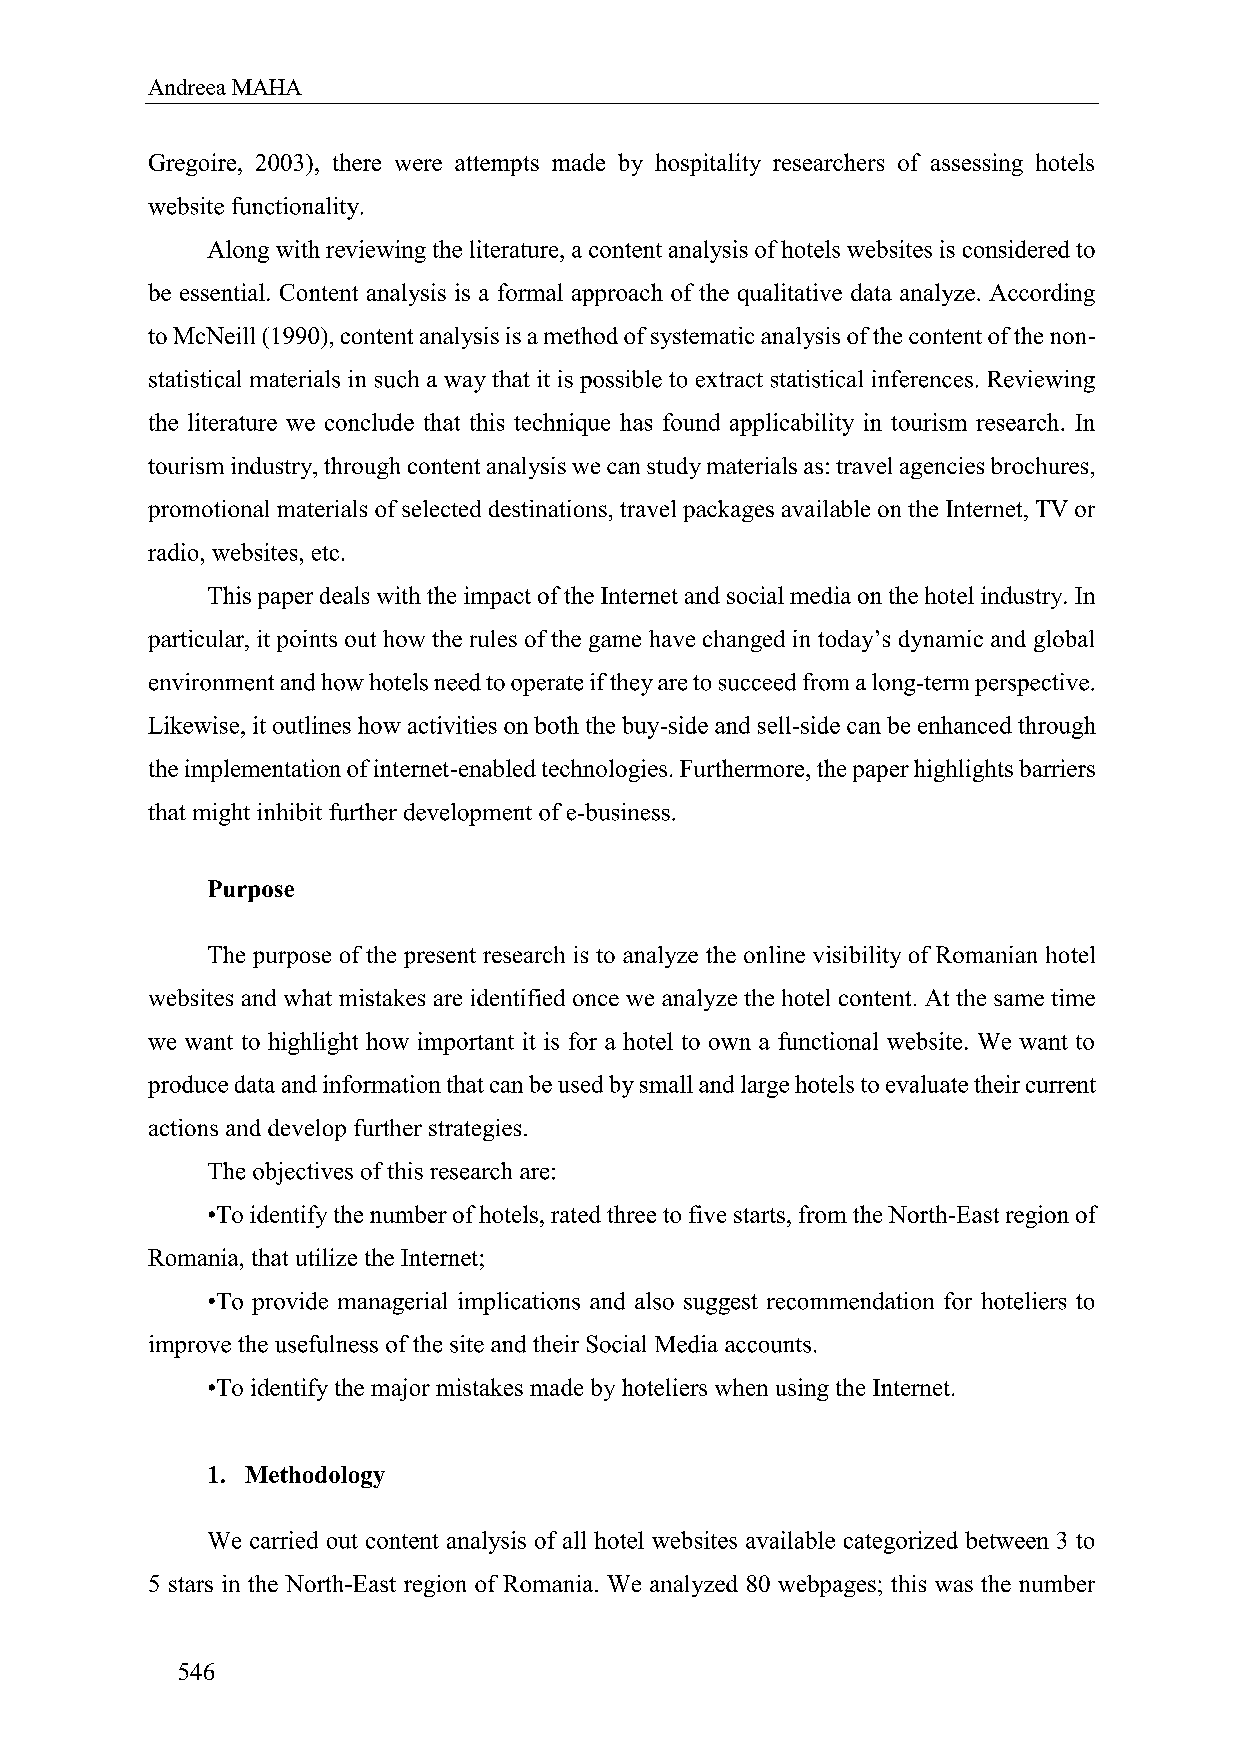  I want to click on assessing, so click(977, 164).
